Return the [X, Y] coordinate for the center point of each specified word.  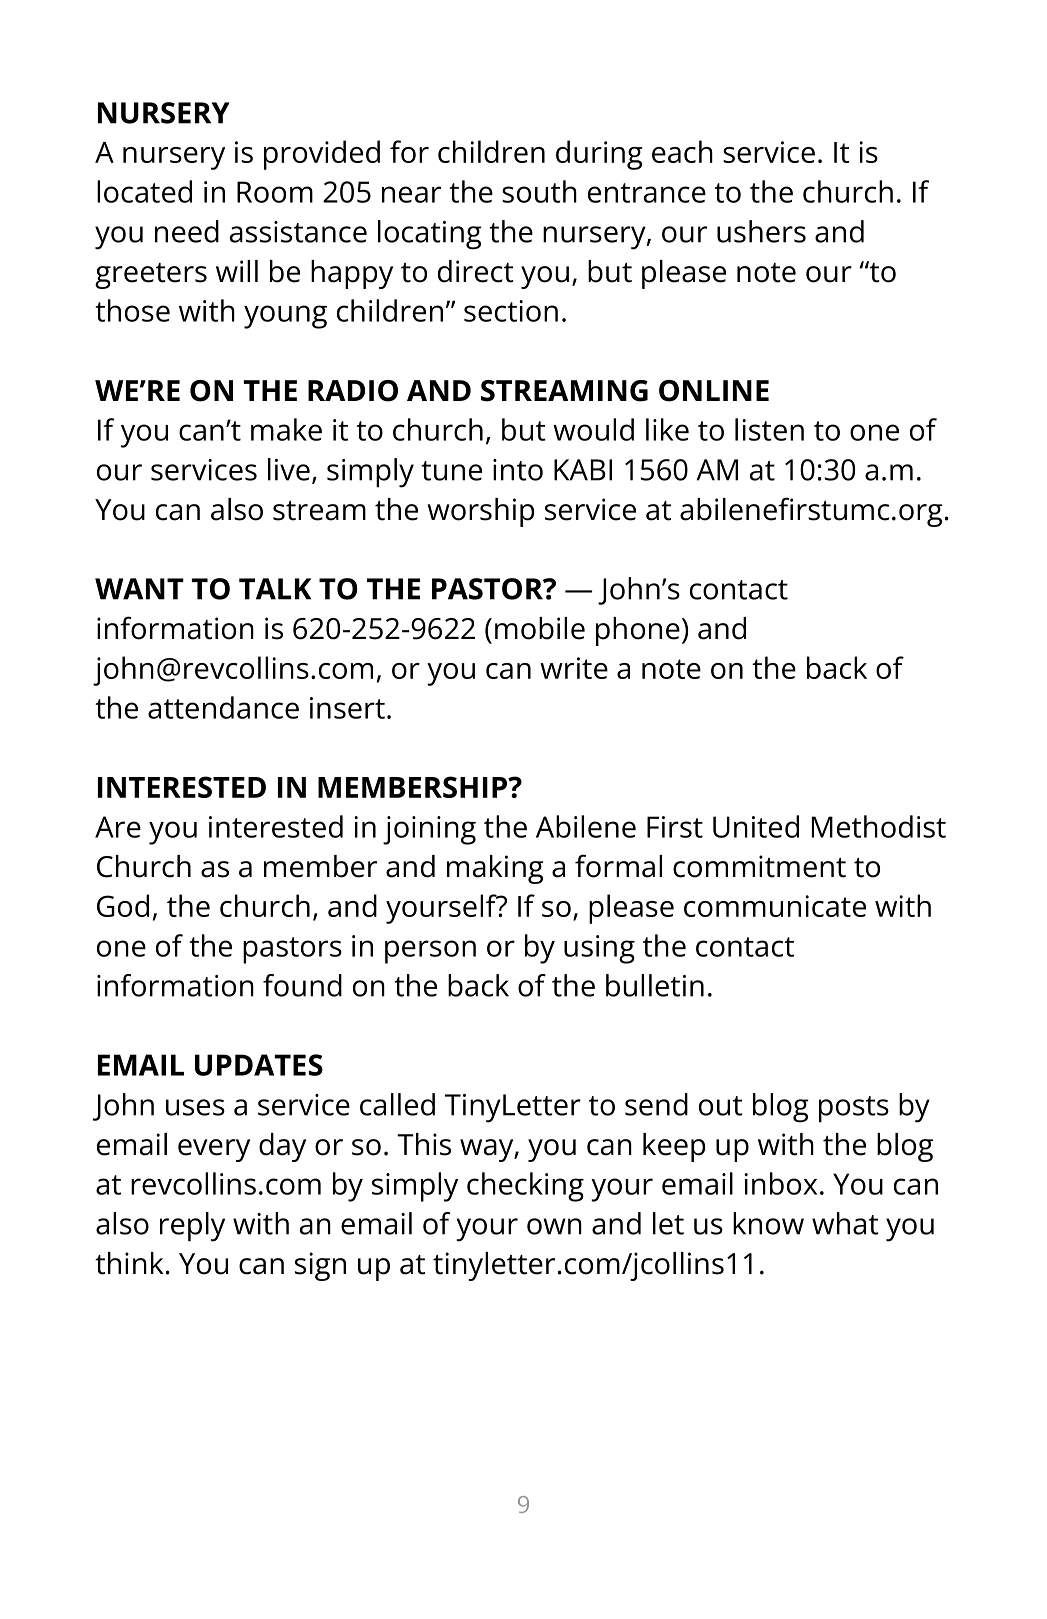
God [123, 905]
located [144, 191]
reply [192, 1227]
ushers [761, 231]
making [495, 869]
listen [769, 429]
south [539, 191]
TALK [275, 589]
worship [480, 512]
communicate [775, 906]
